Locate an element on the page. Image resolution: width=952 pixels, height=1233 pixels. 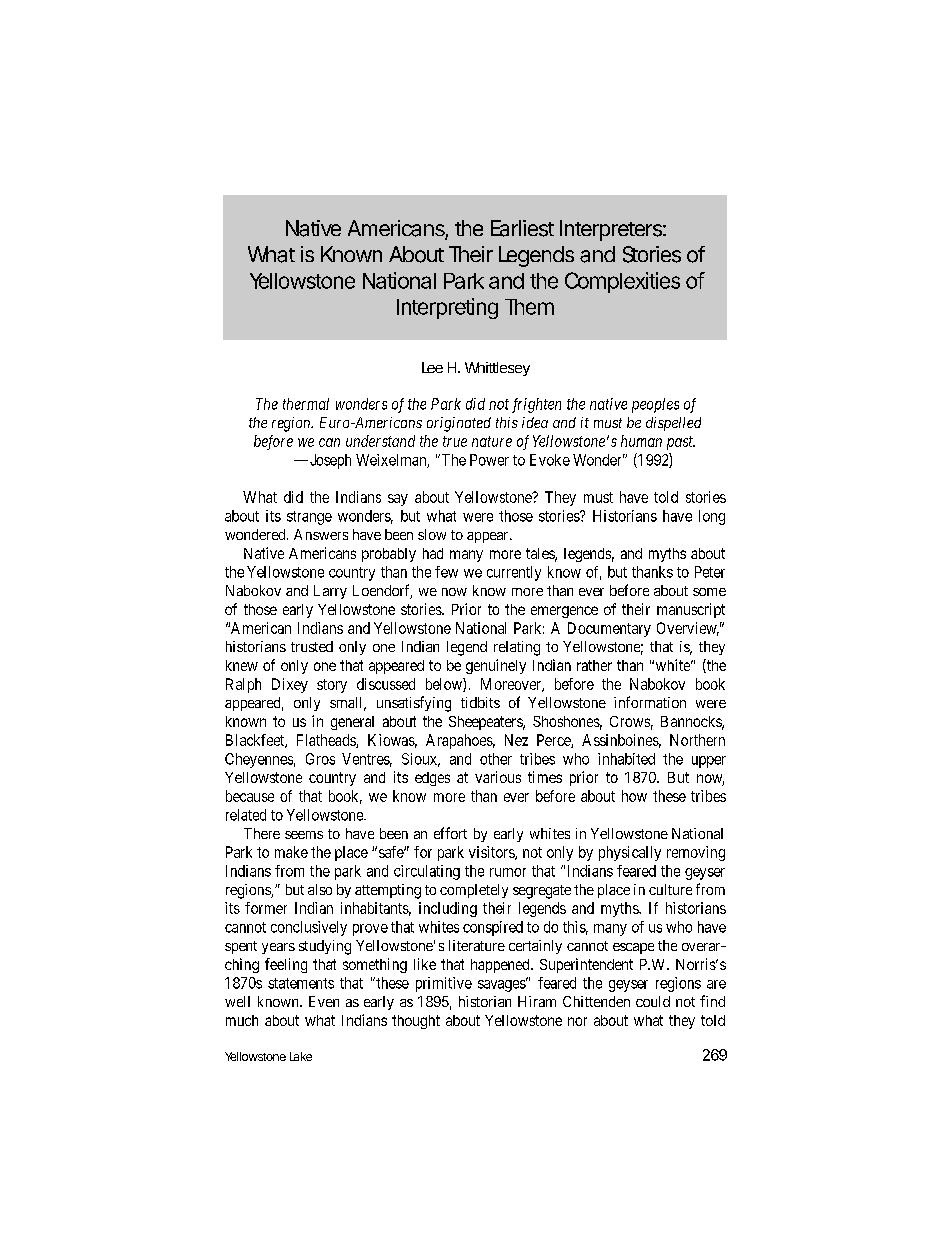
Earliest is located at coordinates (522, 228).
